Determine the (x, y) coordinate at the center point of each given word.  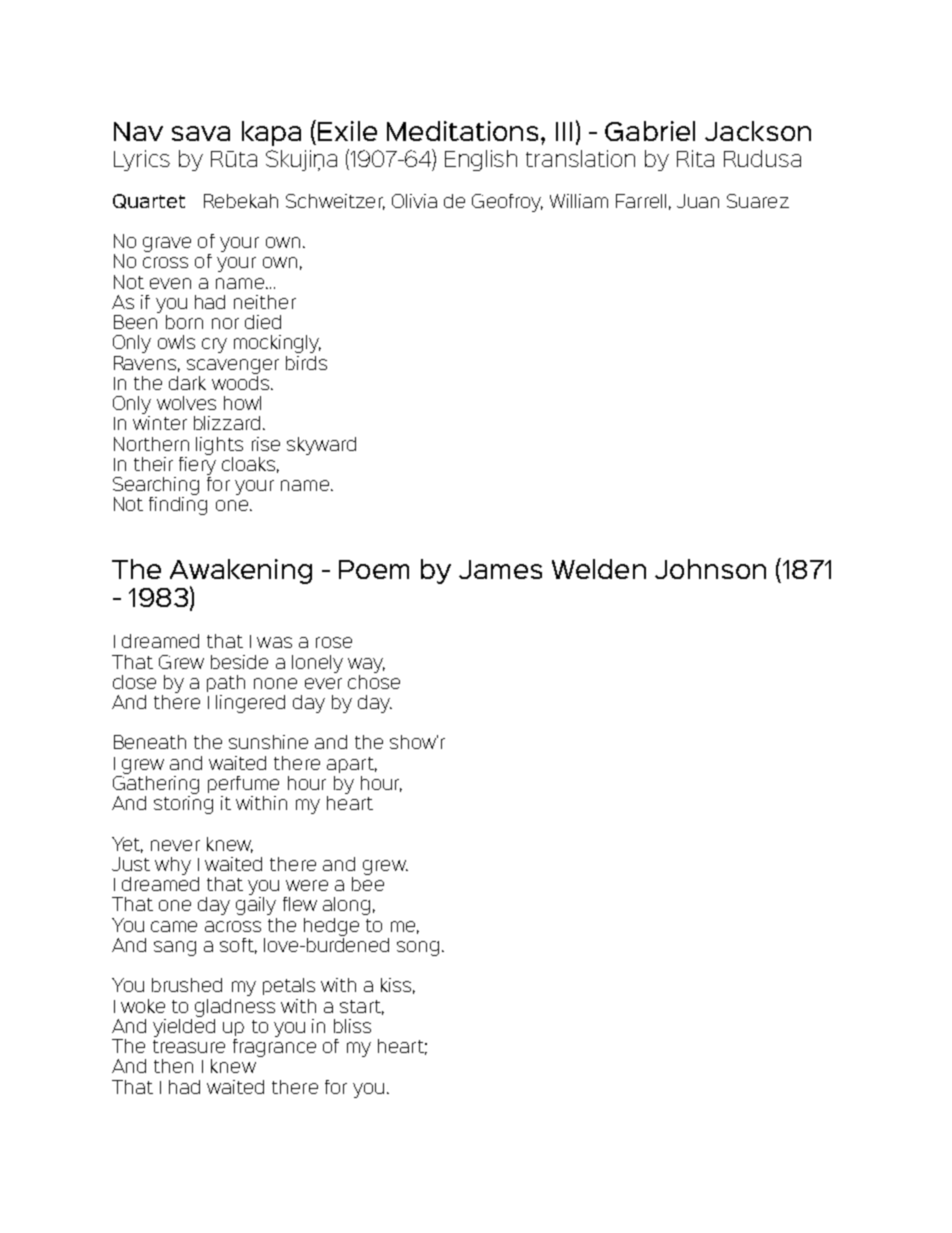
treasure (189, 1046)
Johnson (710, 569)
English (481, 160)
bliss (352, 1026)
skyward (321, 446)
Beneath (150, 742)
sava (201, 133)
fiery (197, 464)
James (500, 569)
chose (374, 680)
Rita (695, 158)
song (418, 948)
